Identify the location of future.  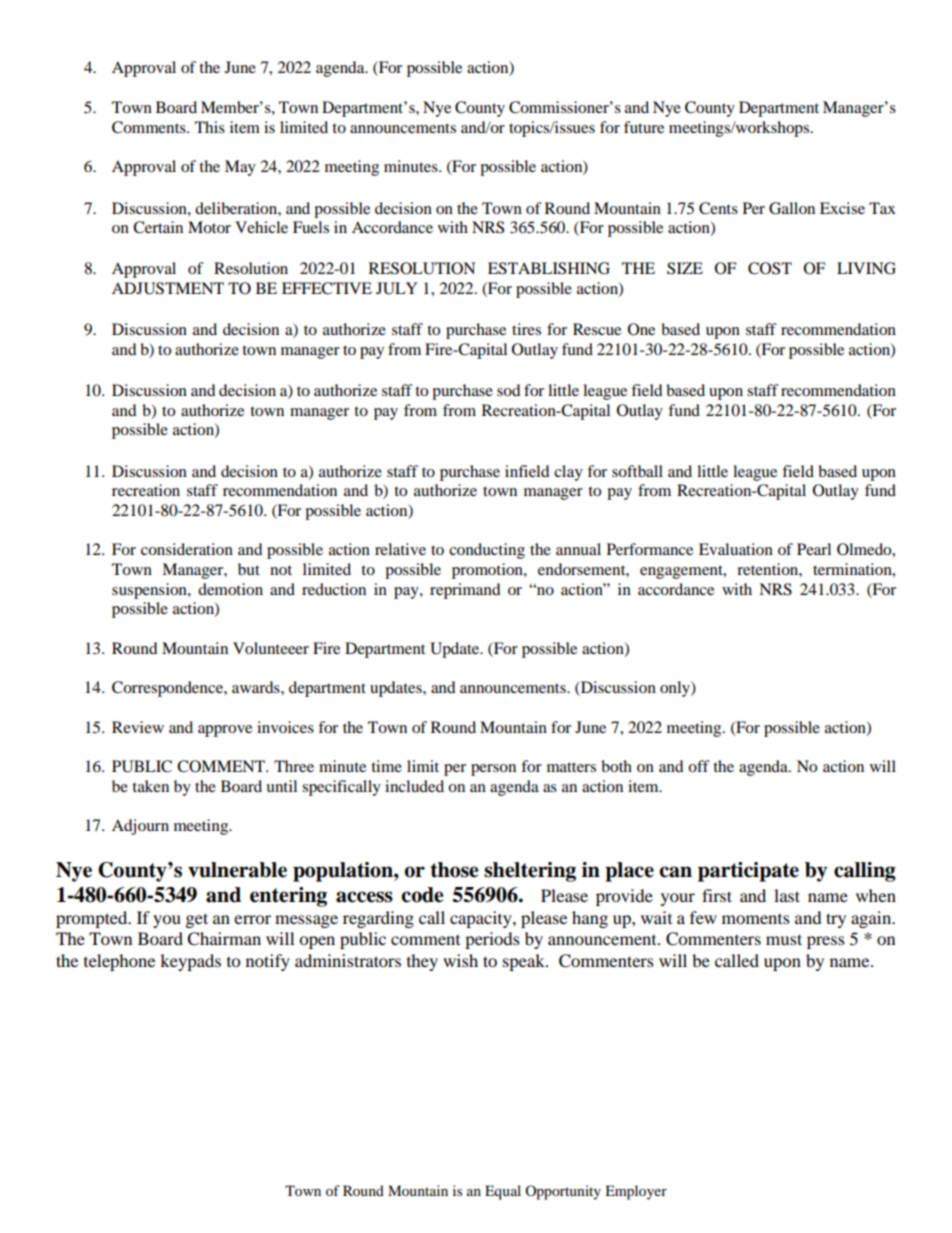
(644, 127).
